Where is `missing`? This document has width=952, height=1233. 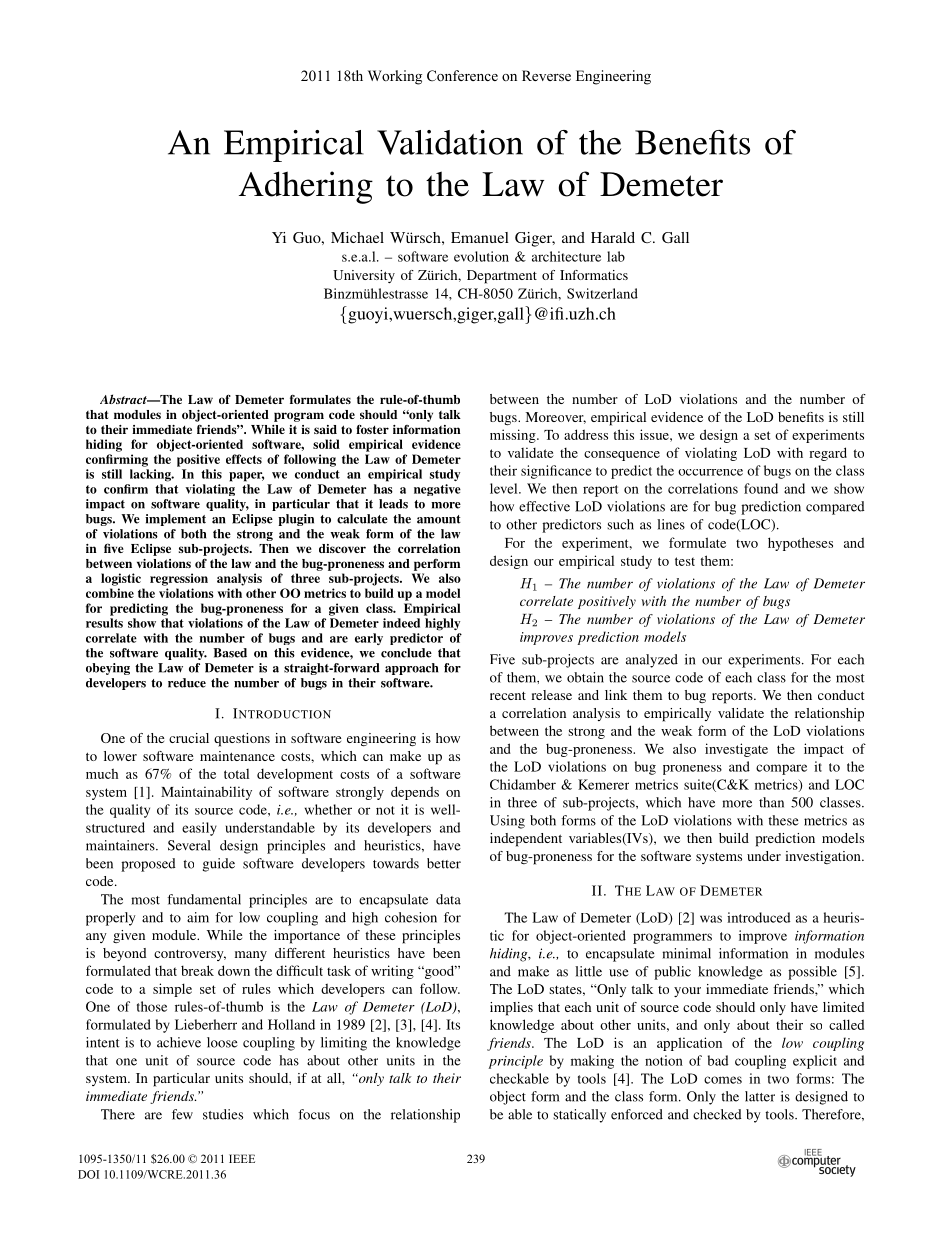
missing is located at coordinates (514, 436).
